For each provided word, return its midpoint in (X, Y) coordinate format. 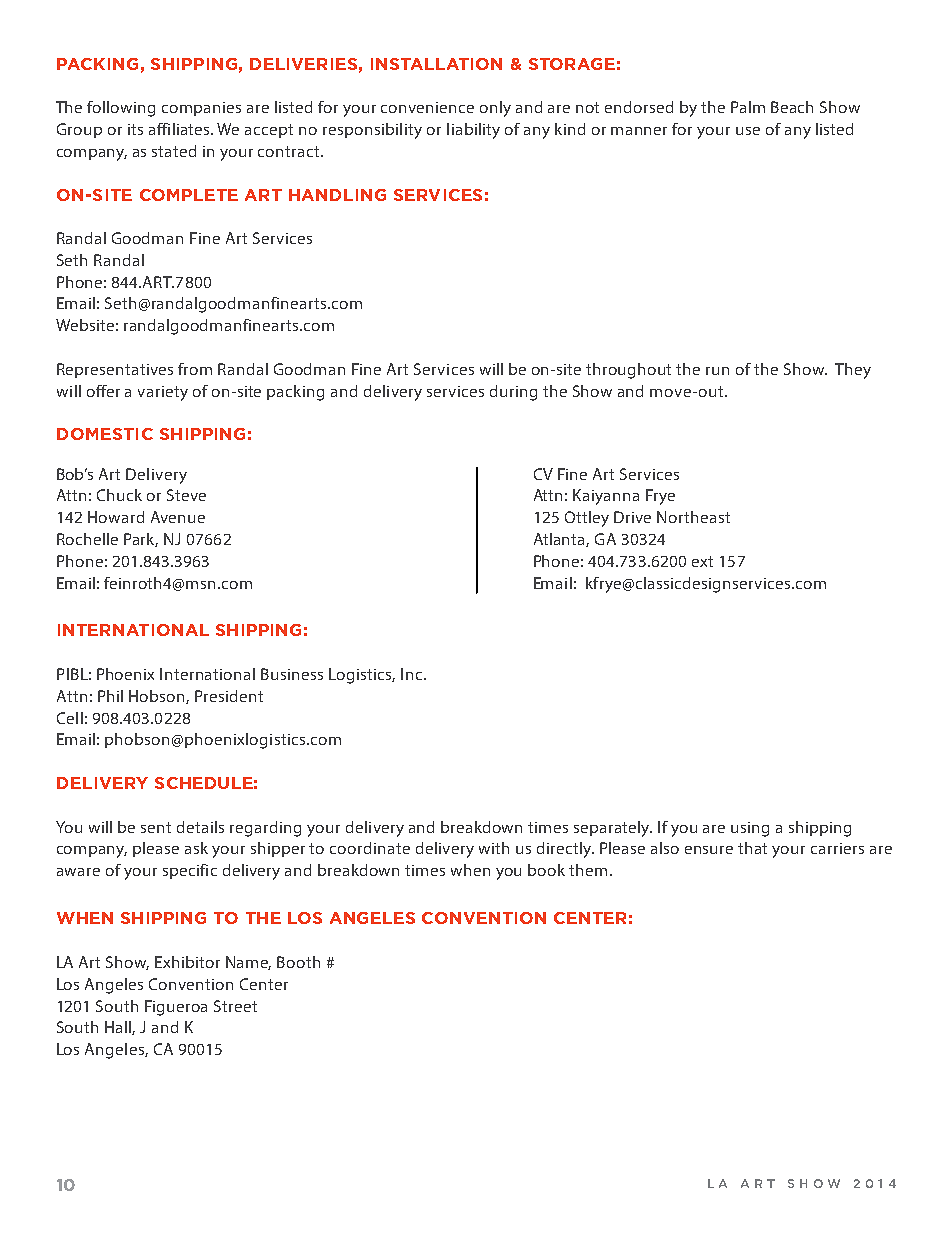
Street (235, 1006)
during (513, 393)
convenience (427, 107)
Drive (632, 517)
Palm (748, 107)
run (717, 371)
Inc (413, 674)
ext (702, 561)
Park (141, 540)
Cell (70, 718)
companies (201, 109)
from (195, 369)
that (752, 848)
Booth (298, 962)
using (750, 829)
